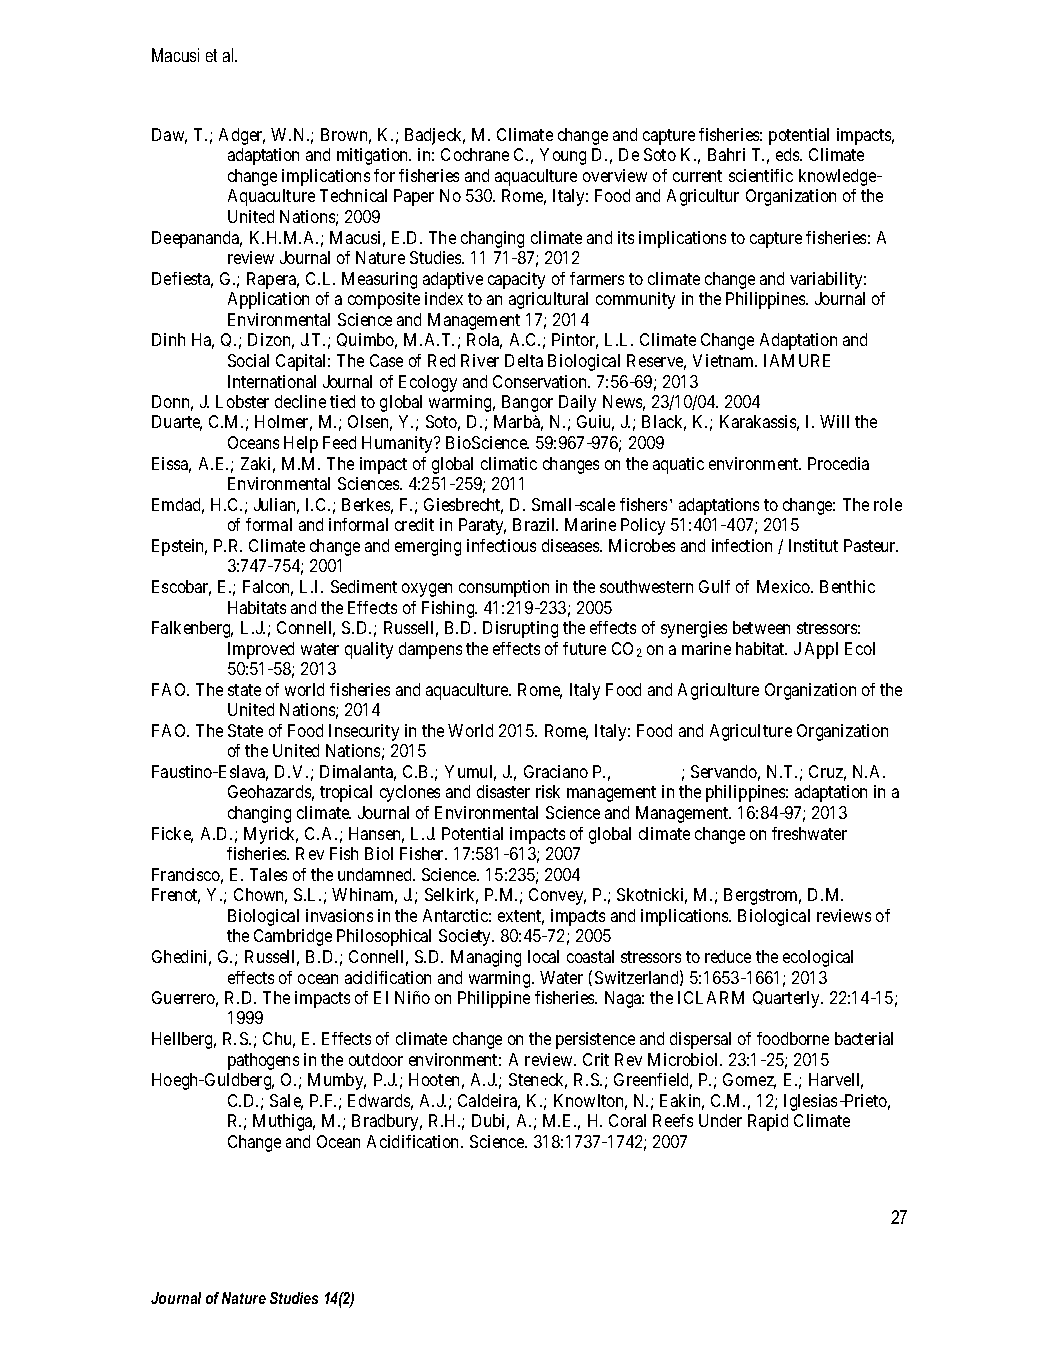 This page has height=1362, width=1059. I want to click on International, so click(272, 381).
